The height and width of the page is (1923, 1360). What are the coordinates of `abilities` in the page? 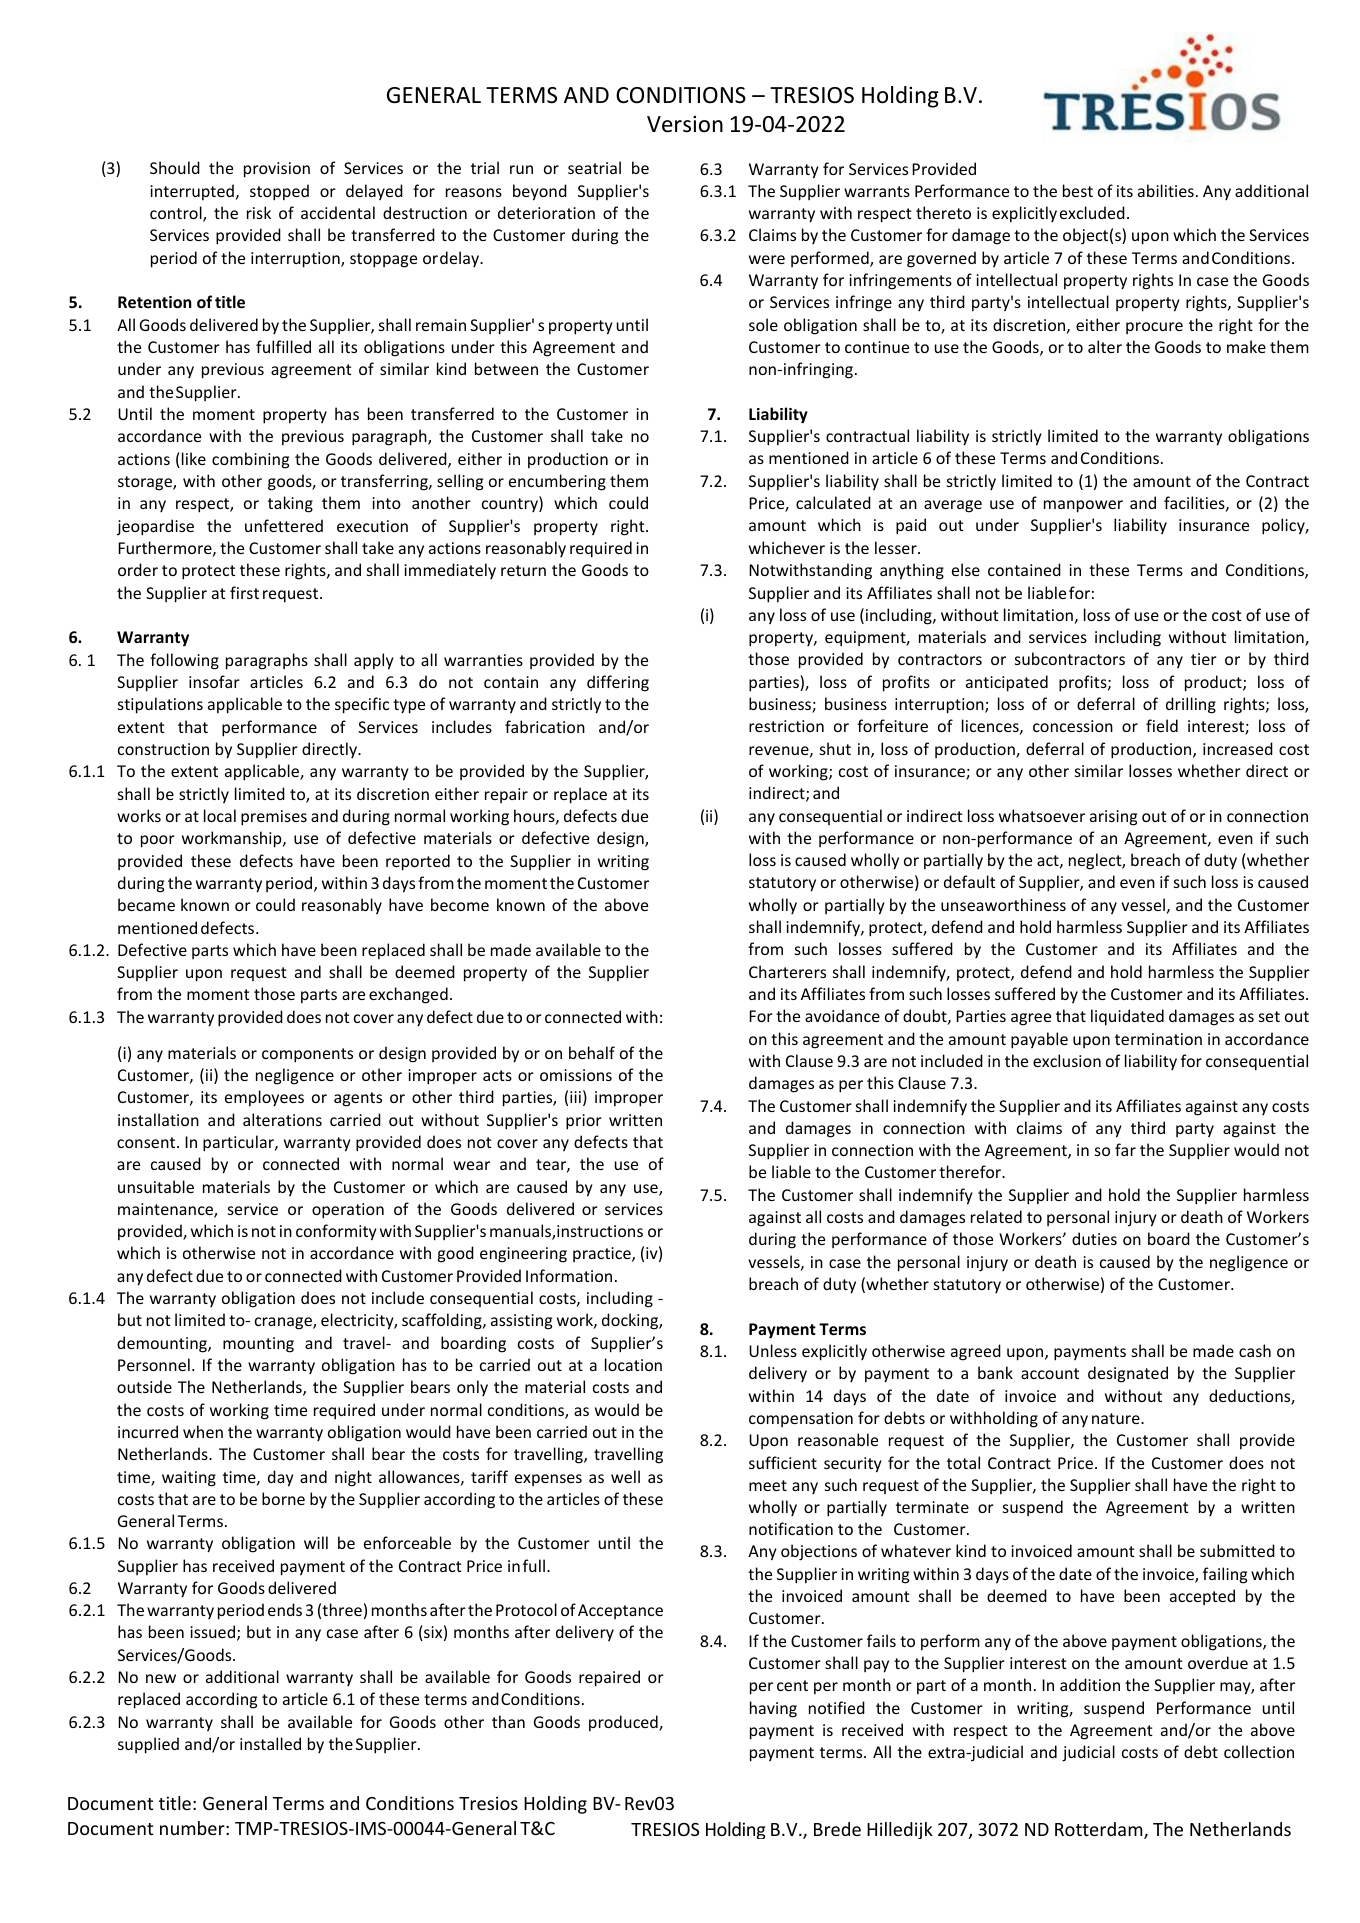 It's located at (1166, 190).
